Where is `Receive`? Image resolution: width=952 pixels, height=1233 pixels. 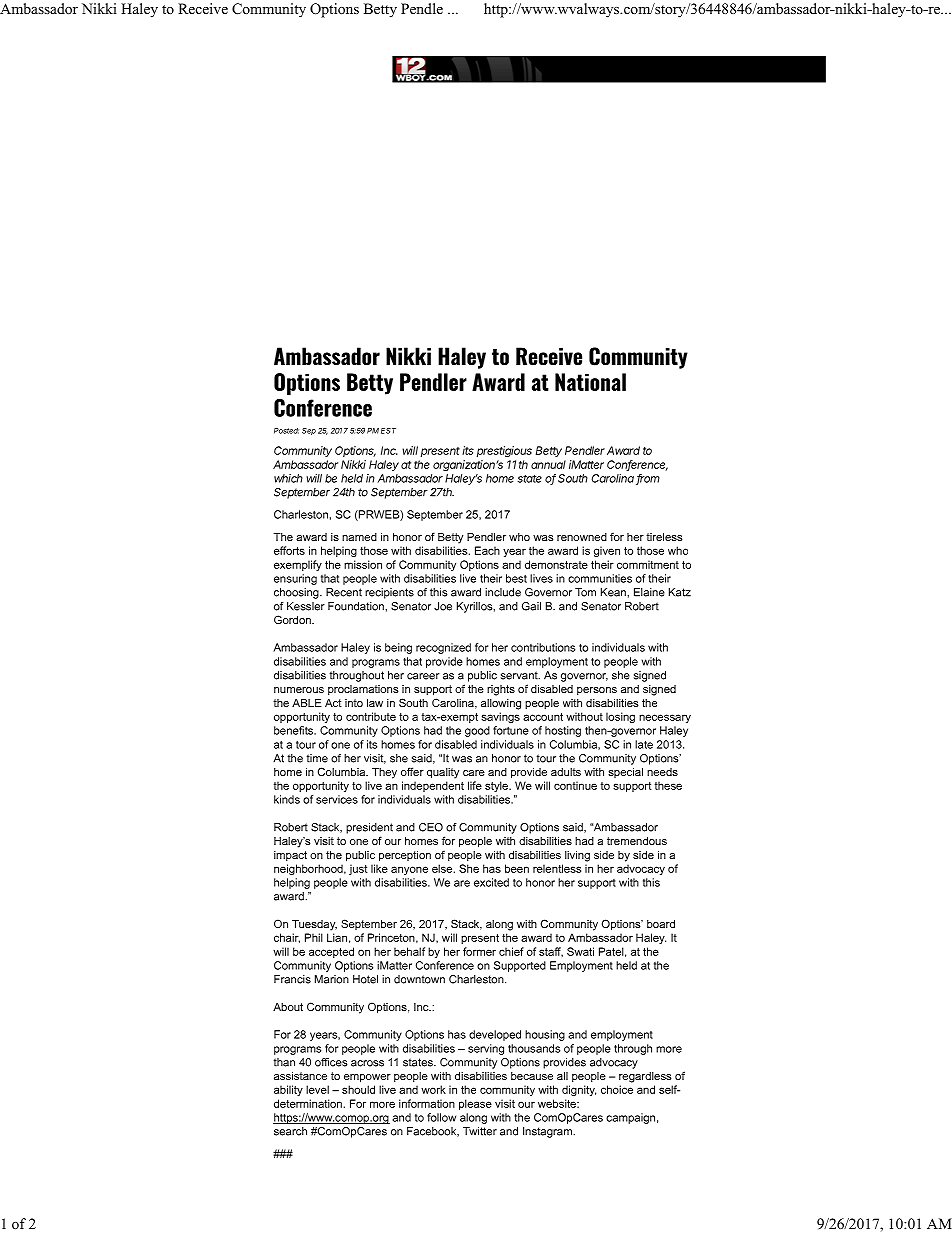
Receive is located at coordinates (203, 8).
